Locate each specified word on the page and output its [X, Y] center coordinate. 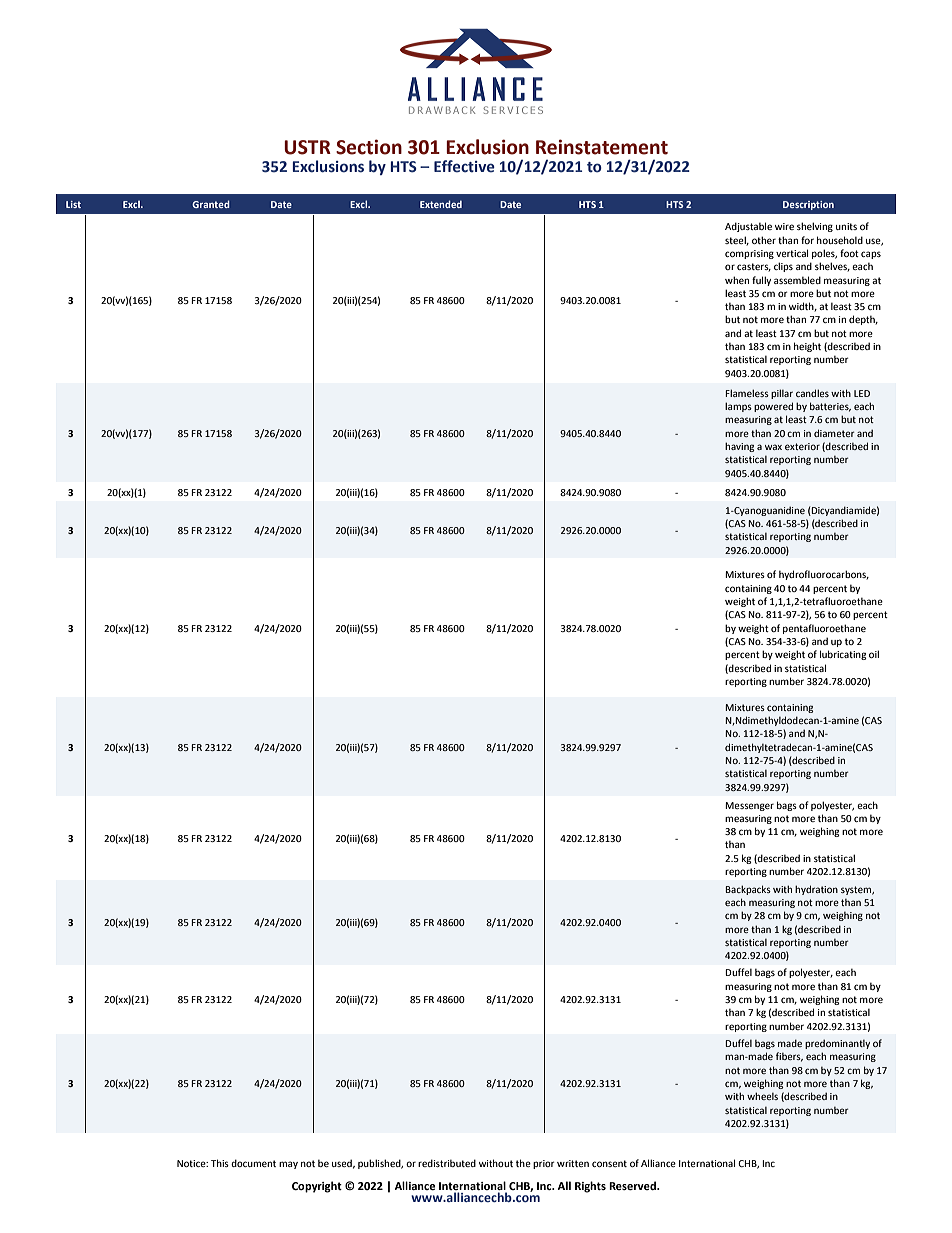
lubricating [843, 655]
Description [808, 205]
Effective [464, 166]
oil [874, 654]
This [220, 1163]
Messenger [749, 806]
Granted [211, 204]
